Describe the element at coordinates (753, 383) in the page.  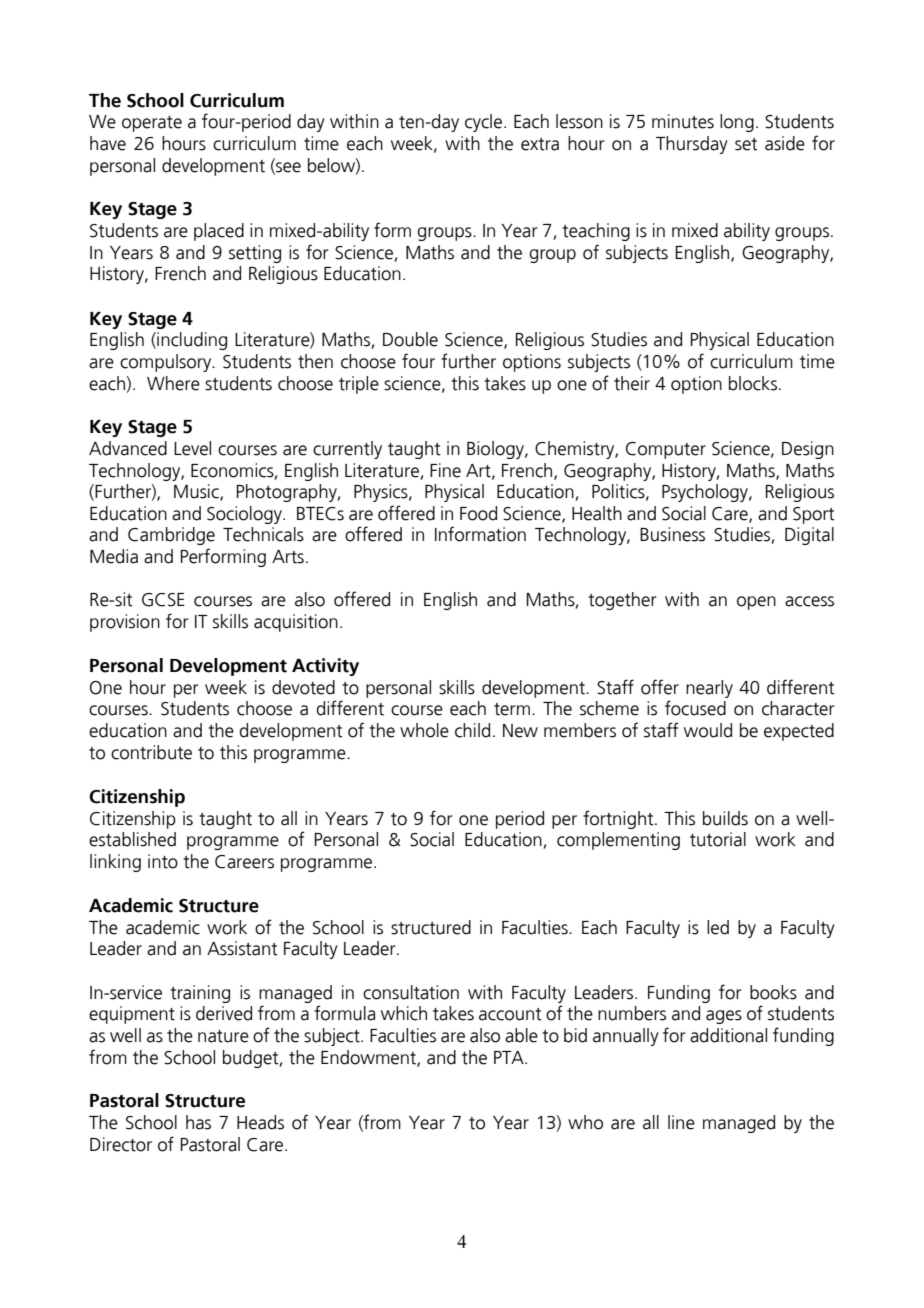
I see `blocks` at that location.
